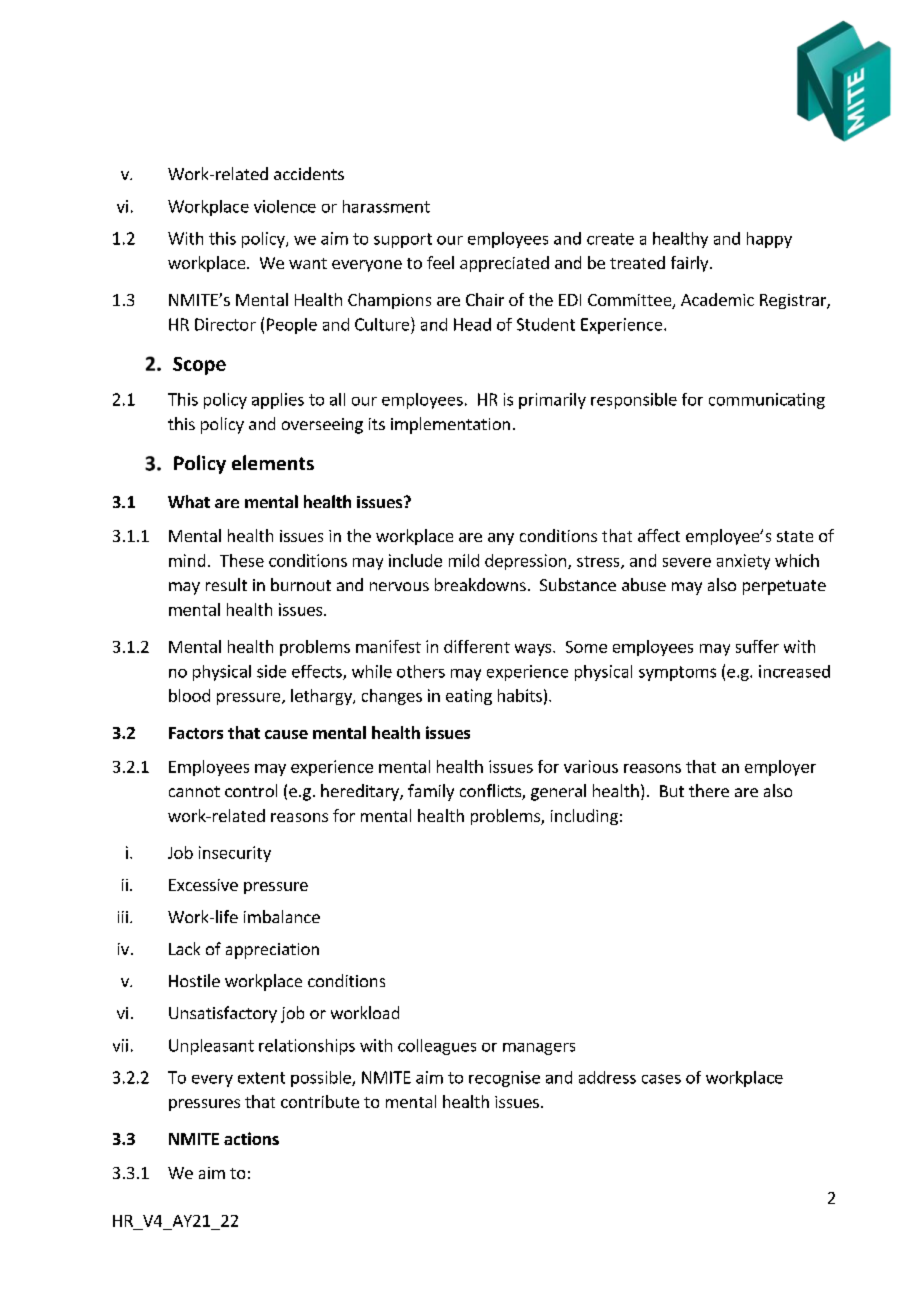  Describe the element at coordinates (661, 1079) in the image. I see `cases` at that location.
